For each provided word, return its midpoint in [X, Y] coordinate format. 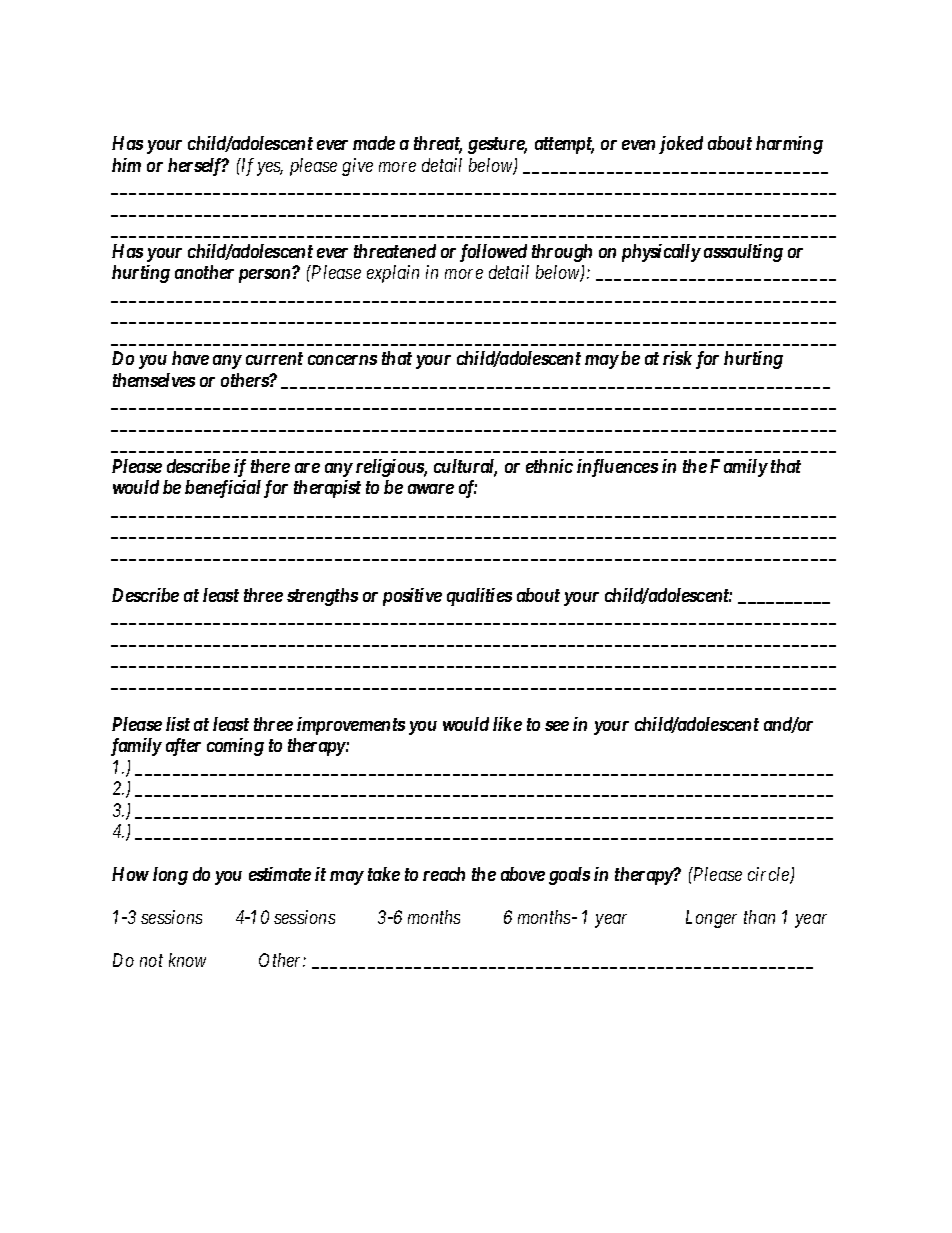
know [187, 960]
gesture [497, 145]
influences [617, 468]
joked [681, 145]
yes [270, 169]
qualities [479, 597]
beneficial [223, 489]
